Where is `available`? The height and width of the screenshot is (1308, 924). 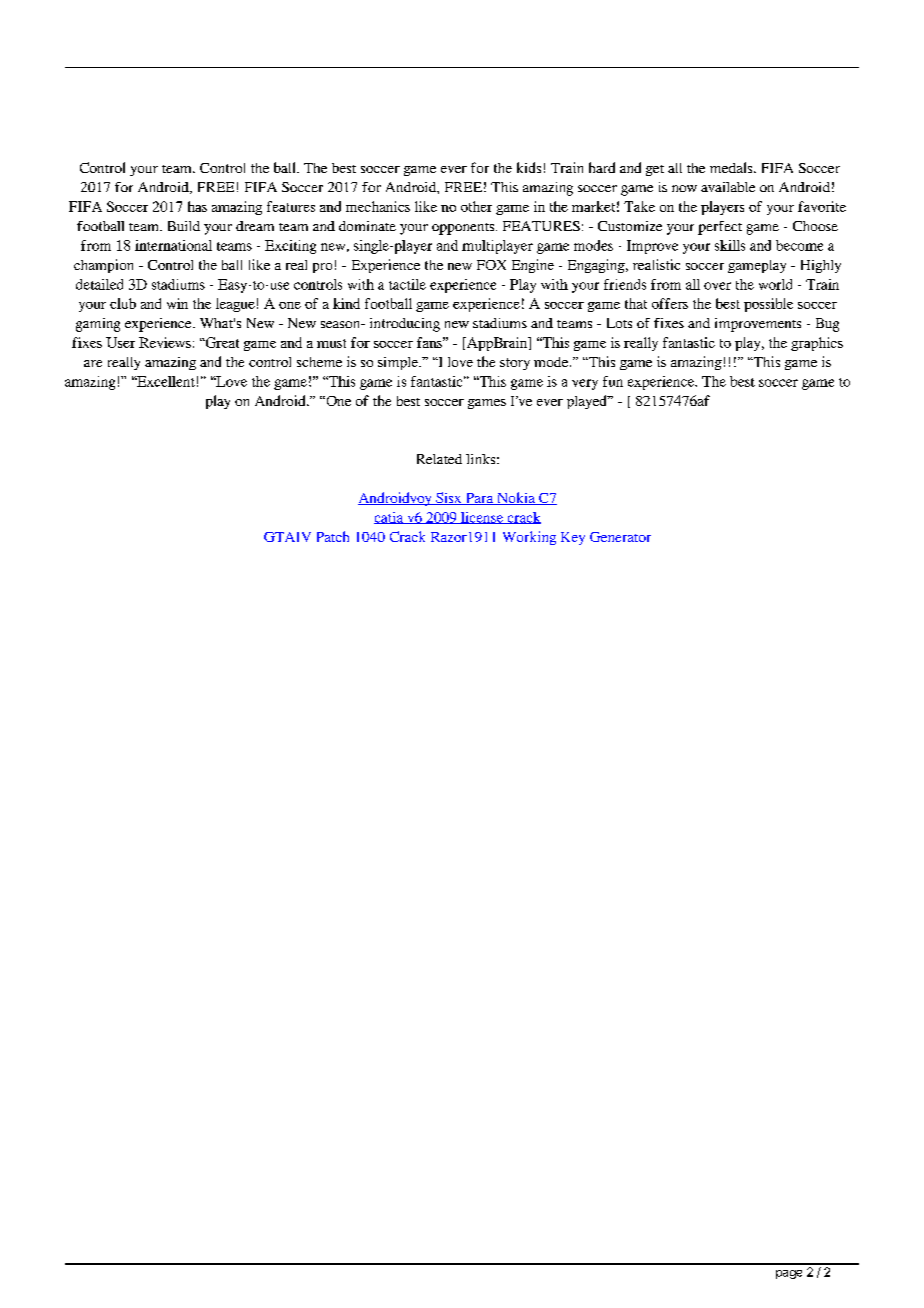
available is located at coordinates (728, 187).
